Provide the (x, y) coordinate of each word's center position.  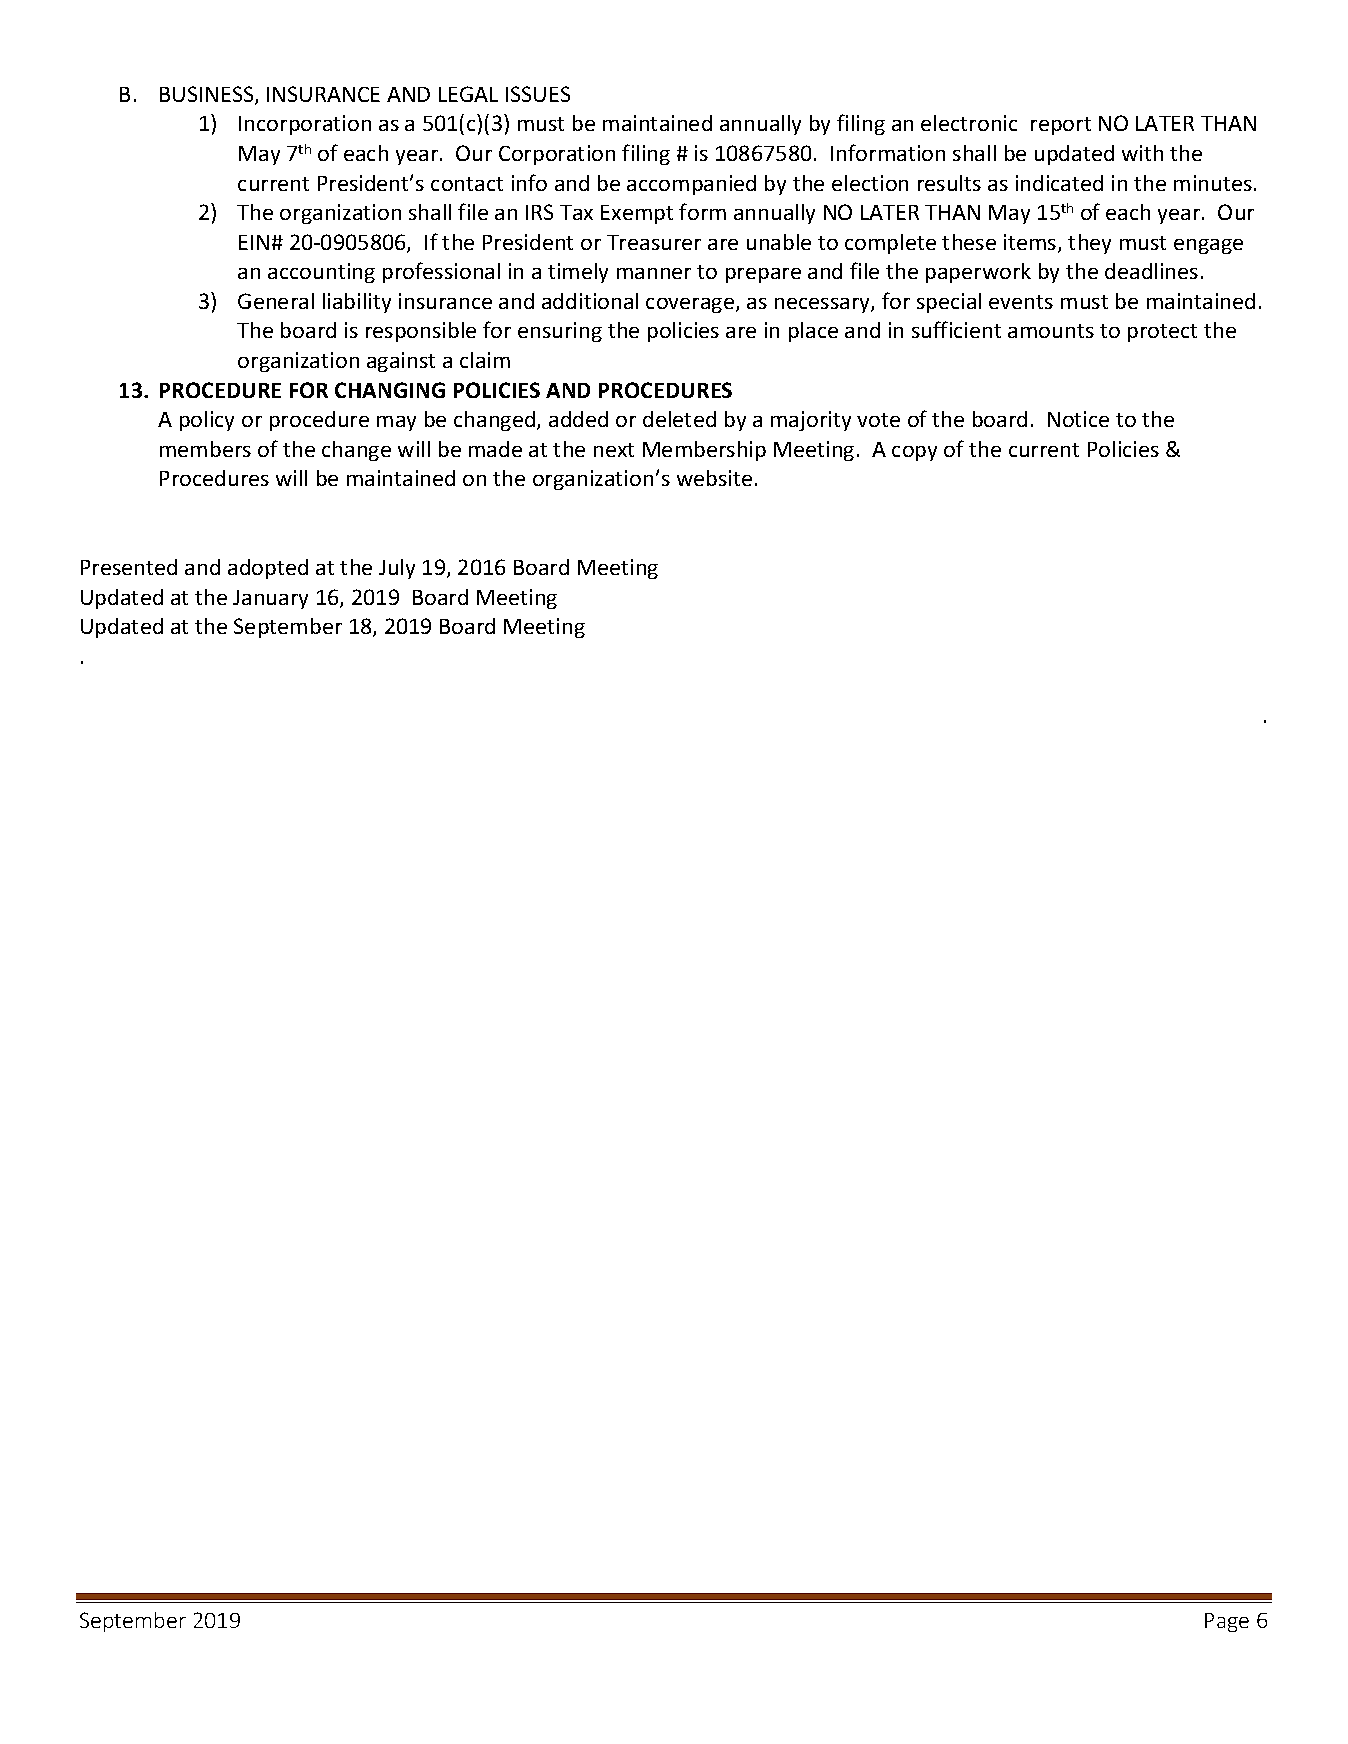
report (1061, 126)
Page (1227, 1622)
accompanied (691, 185)
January (270, 599)
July (397, 569)
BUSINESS (208, 95)
